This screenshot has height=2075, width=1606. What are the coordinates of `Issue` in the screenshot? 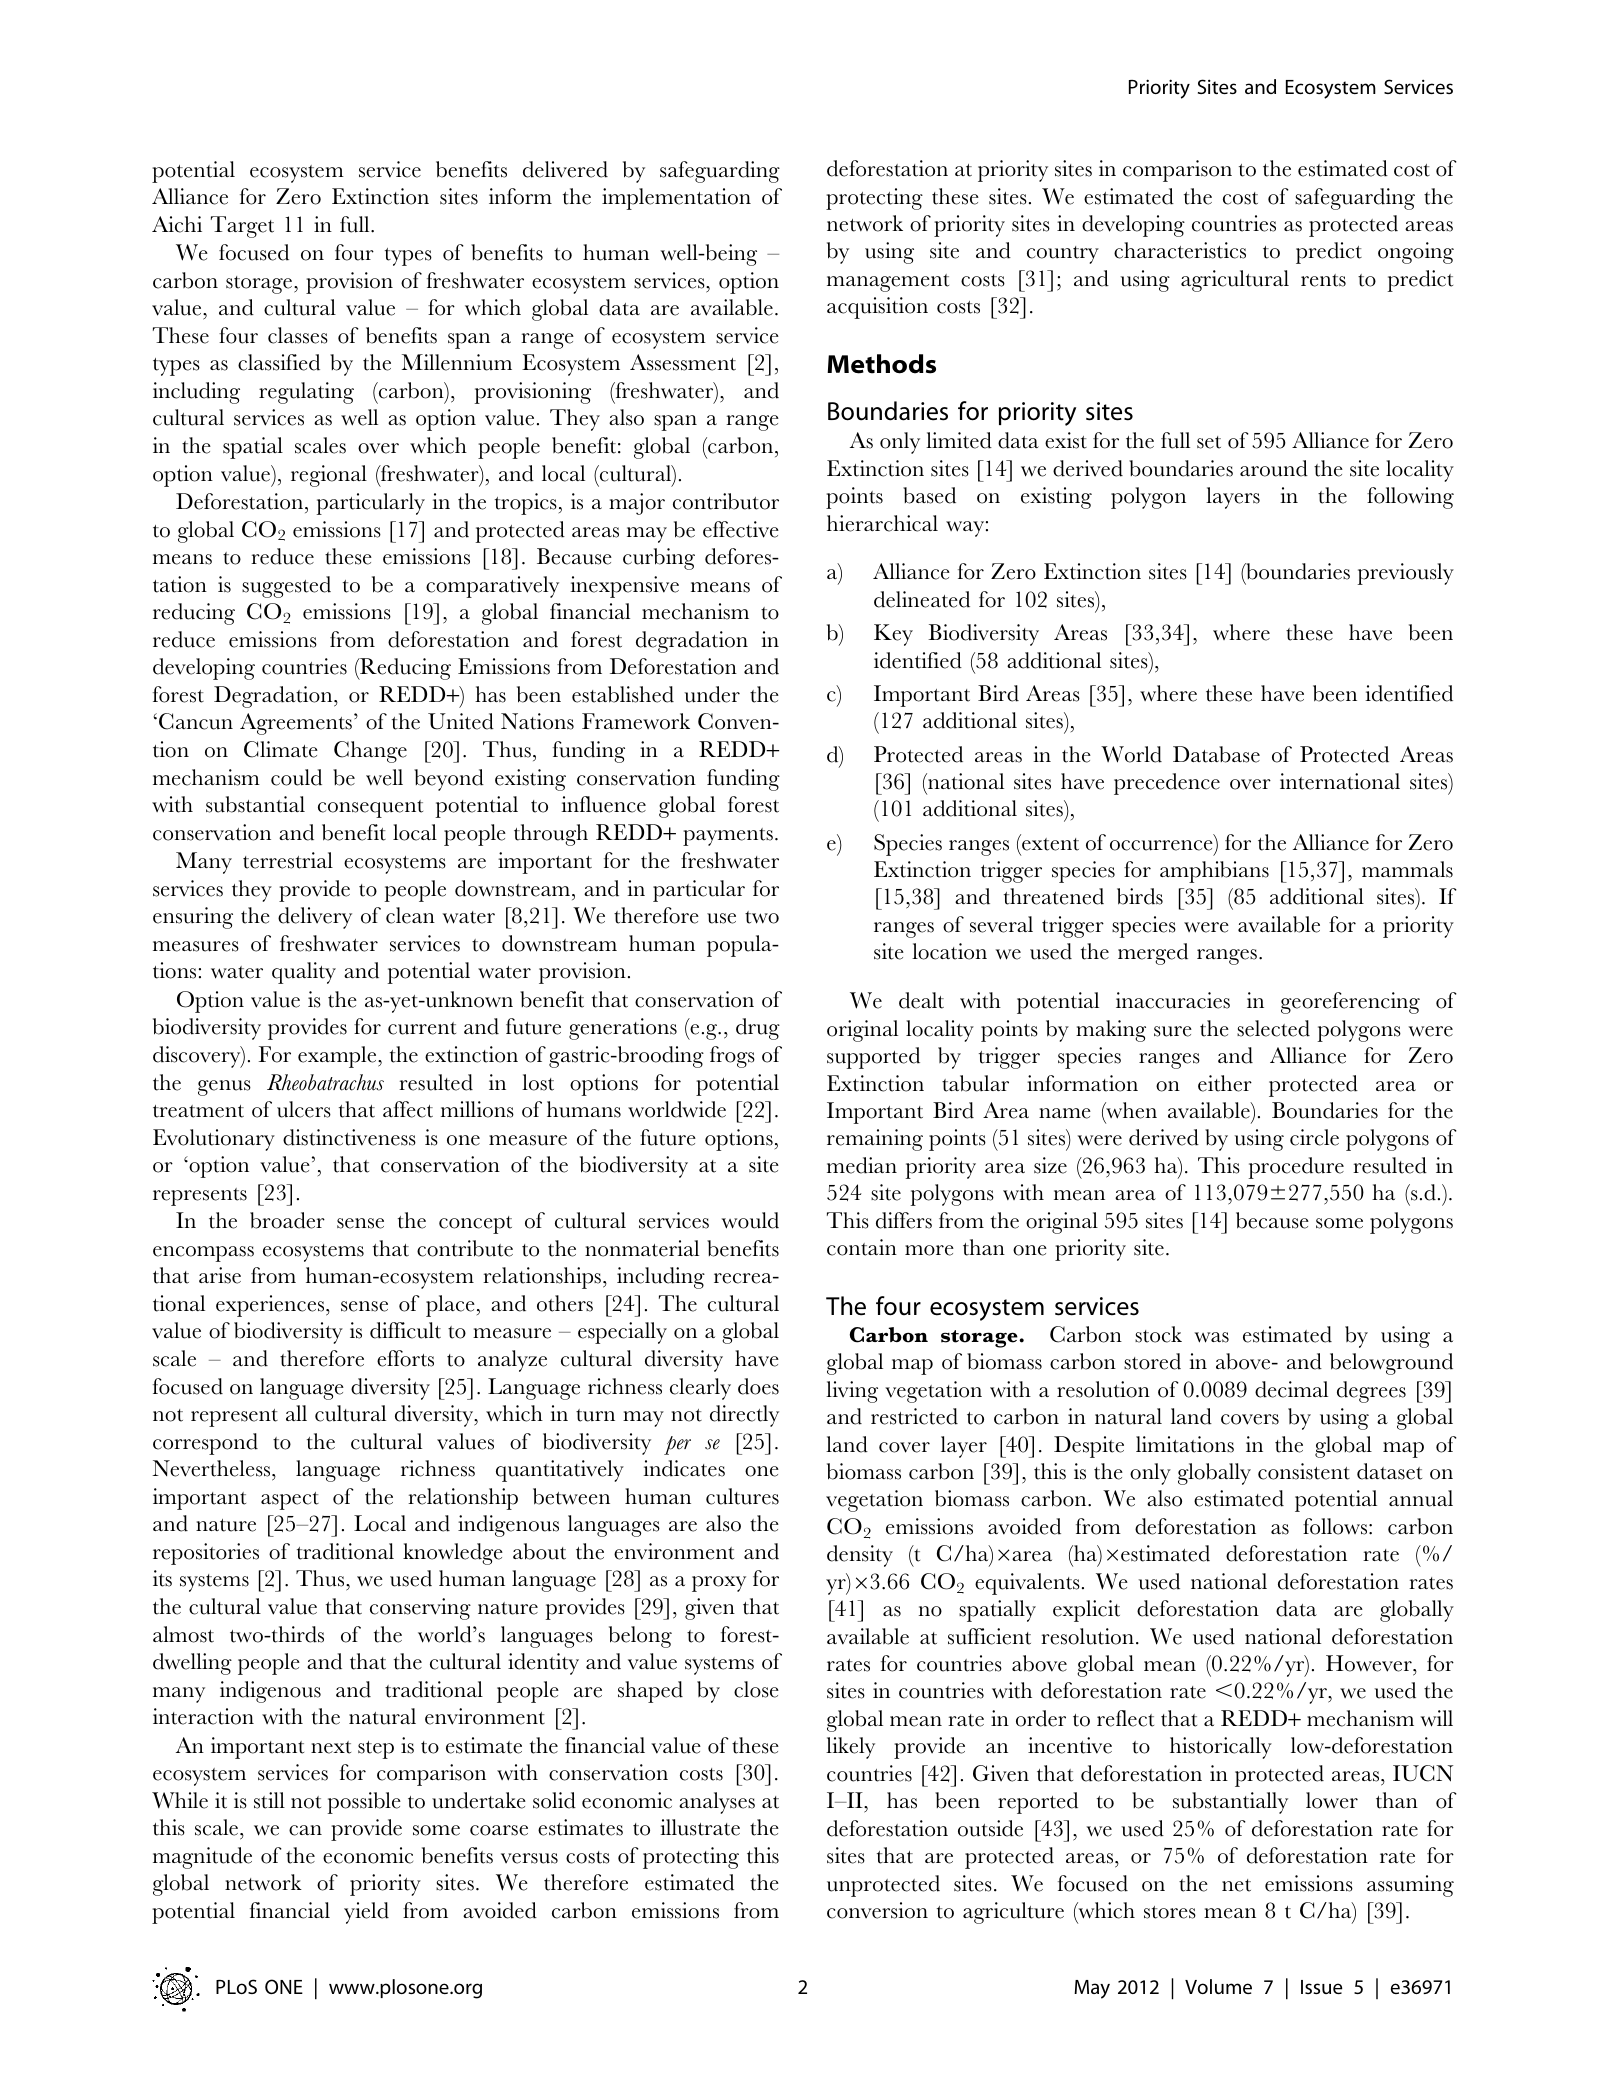 It's located at (1321, 1987).
